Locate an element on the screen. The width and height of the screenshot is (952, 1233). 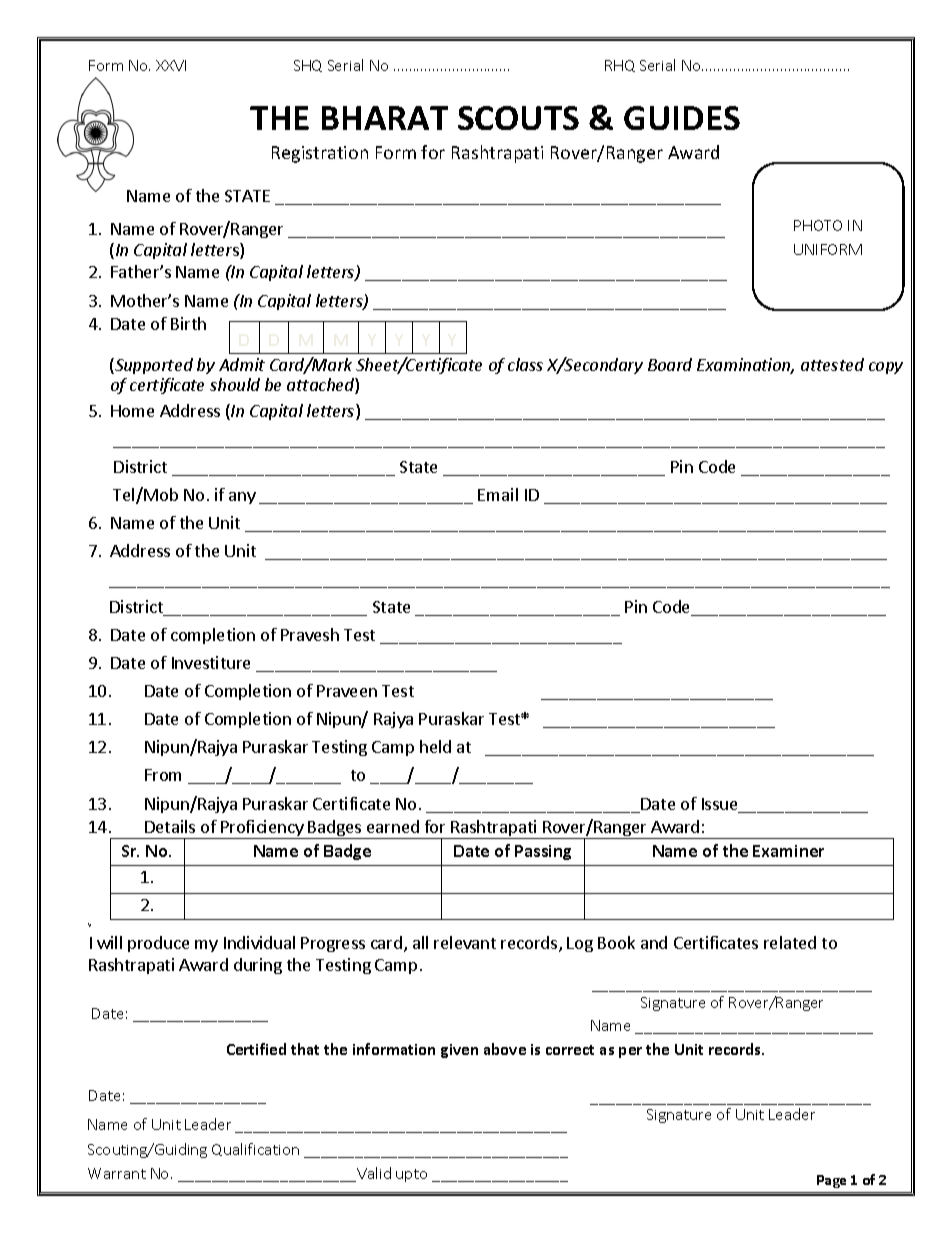
SCOUTS is located at coordinates (518, 118).
